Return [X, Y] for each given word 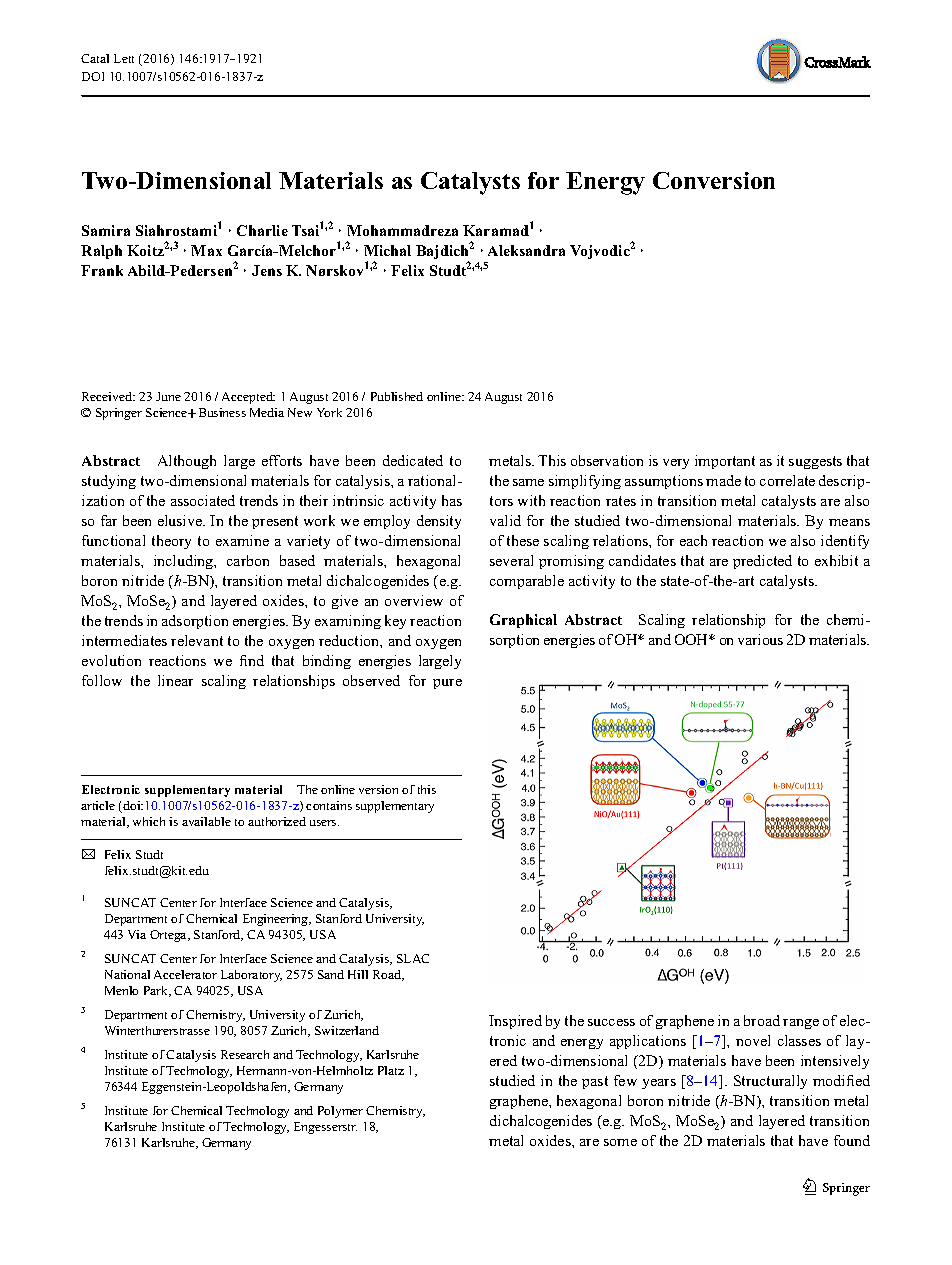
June [168, 396]
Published [397, 396]
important [725, 462]
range [801, 1024]
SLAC [413, 958]
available [206, 821]
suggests [815, 462]
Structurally [770, 1082]
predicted [762, 562]
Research [245, 1054]
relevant [197, 640]
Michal [387, 250]
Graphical [523, 621]
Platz [391, 1070]
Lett [124, 58]
